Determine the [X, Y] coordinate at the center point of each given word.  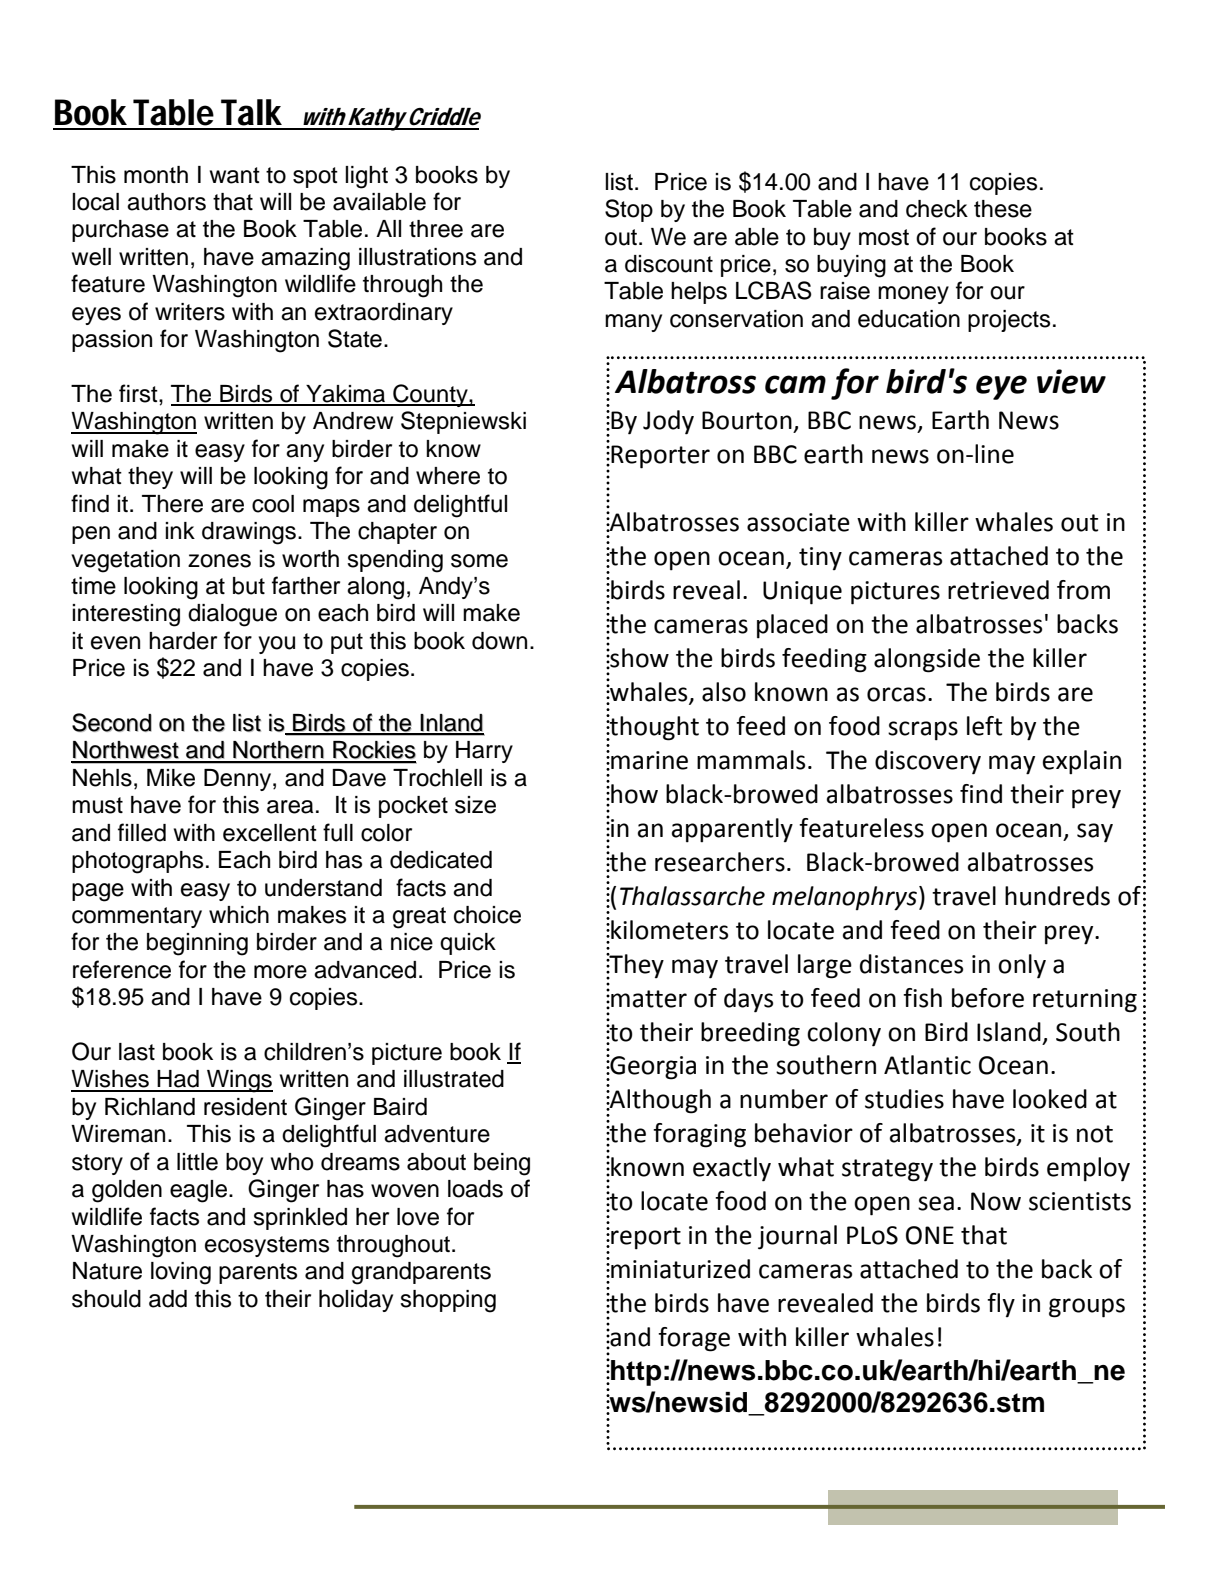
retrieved [998, 590]
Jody [668, 422]
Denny [239, 780]
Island [1009, 1032]
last [137, 1052]
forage [694, 1339]
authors [166, 202]
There [172, 504]
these [1003, 209]
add [168, 1299]
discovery [928, 762]
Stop [629, 210]
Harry [484, 752]
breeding [750, 1034]
